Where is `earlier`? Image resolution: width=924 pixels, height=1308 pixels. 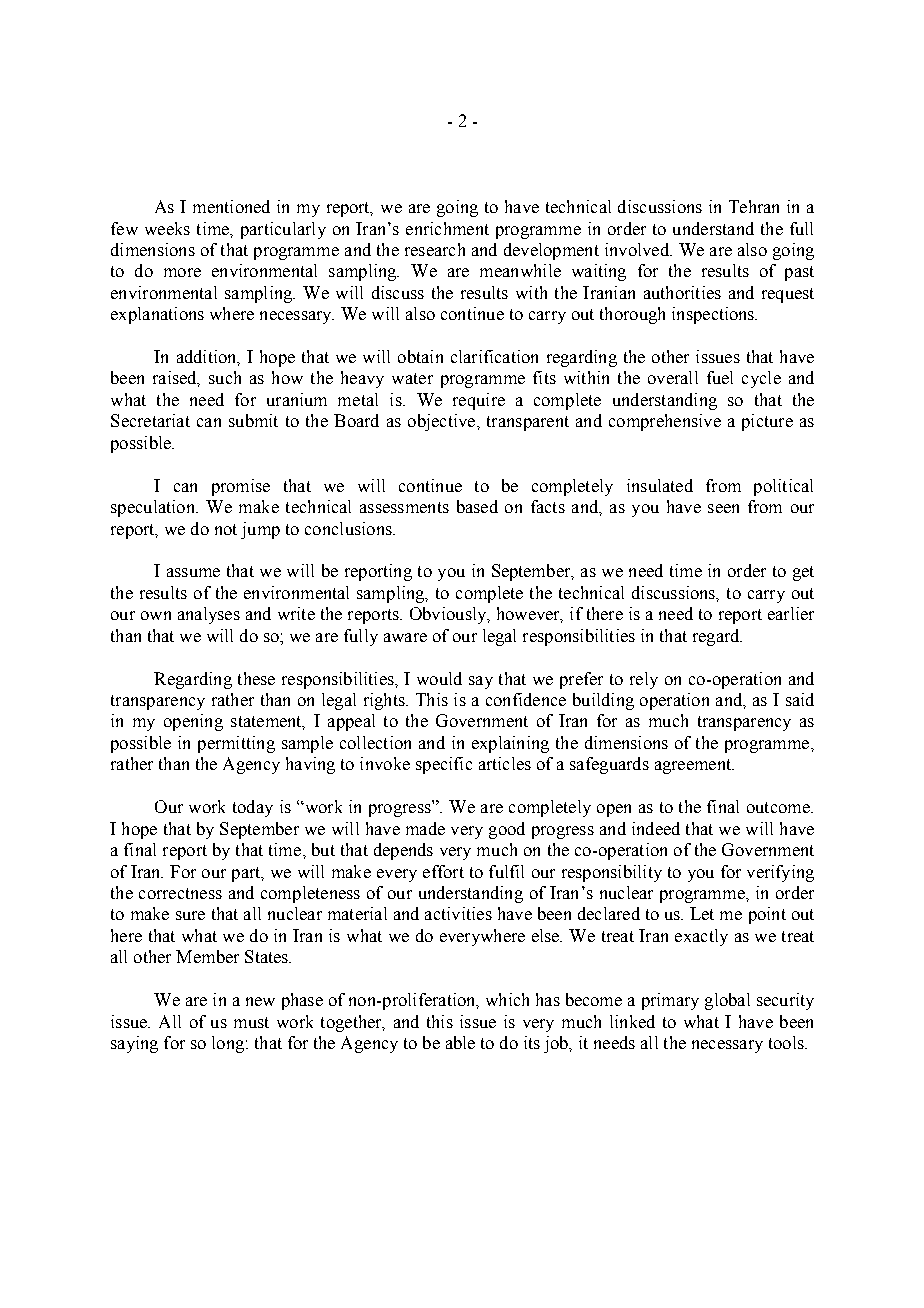 earlier is located at coordinates (791, 613).
